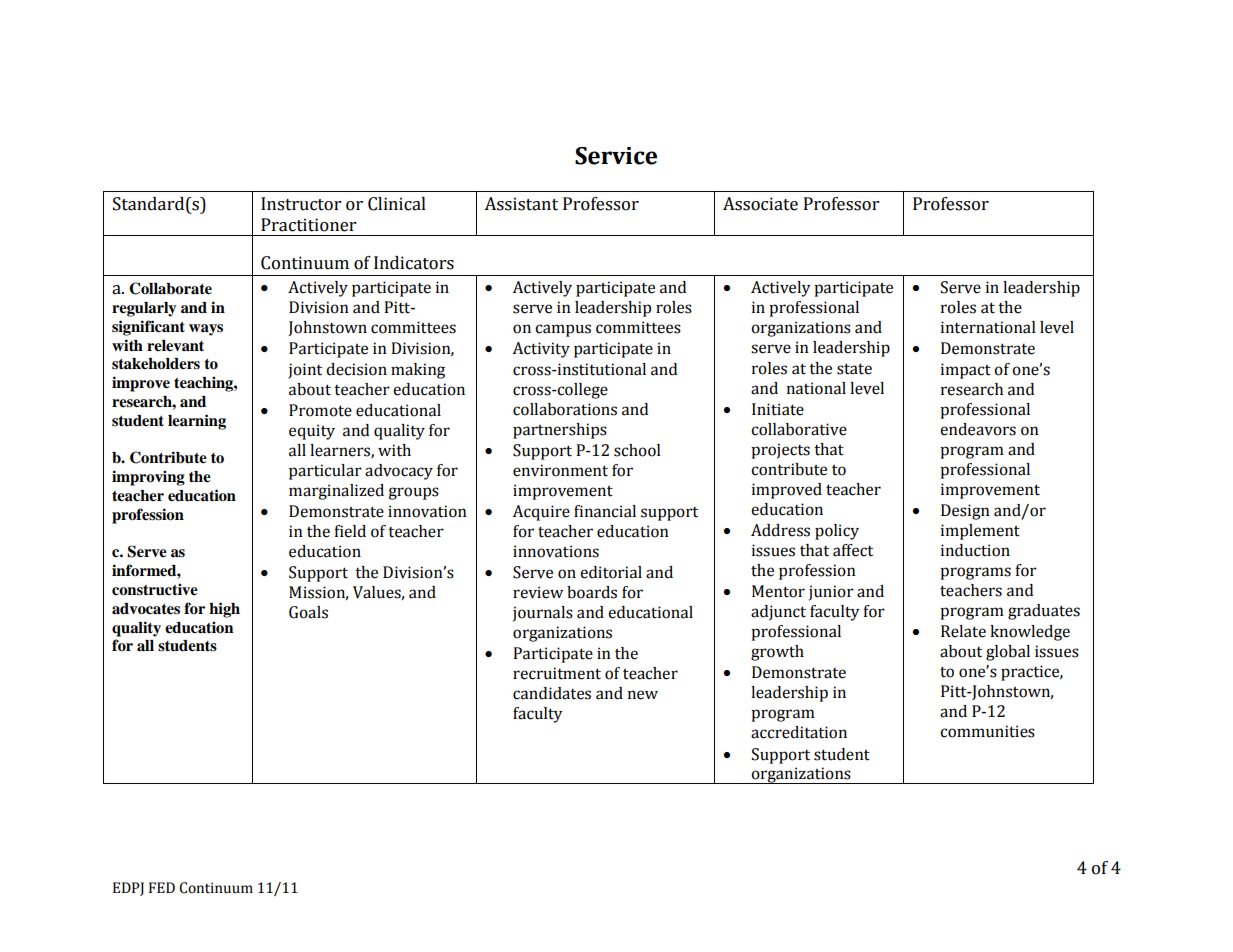 This document has width=1233, height=952. Describe the element at coordinates (978, 429) in the document. I see `endeavors` at that location.
